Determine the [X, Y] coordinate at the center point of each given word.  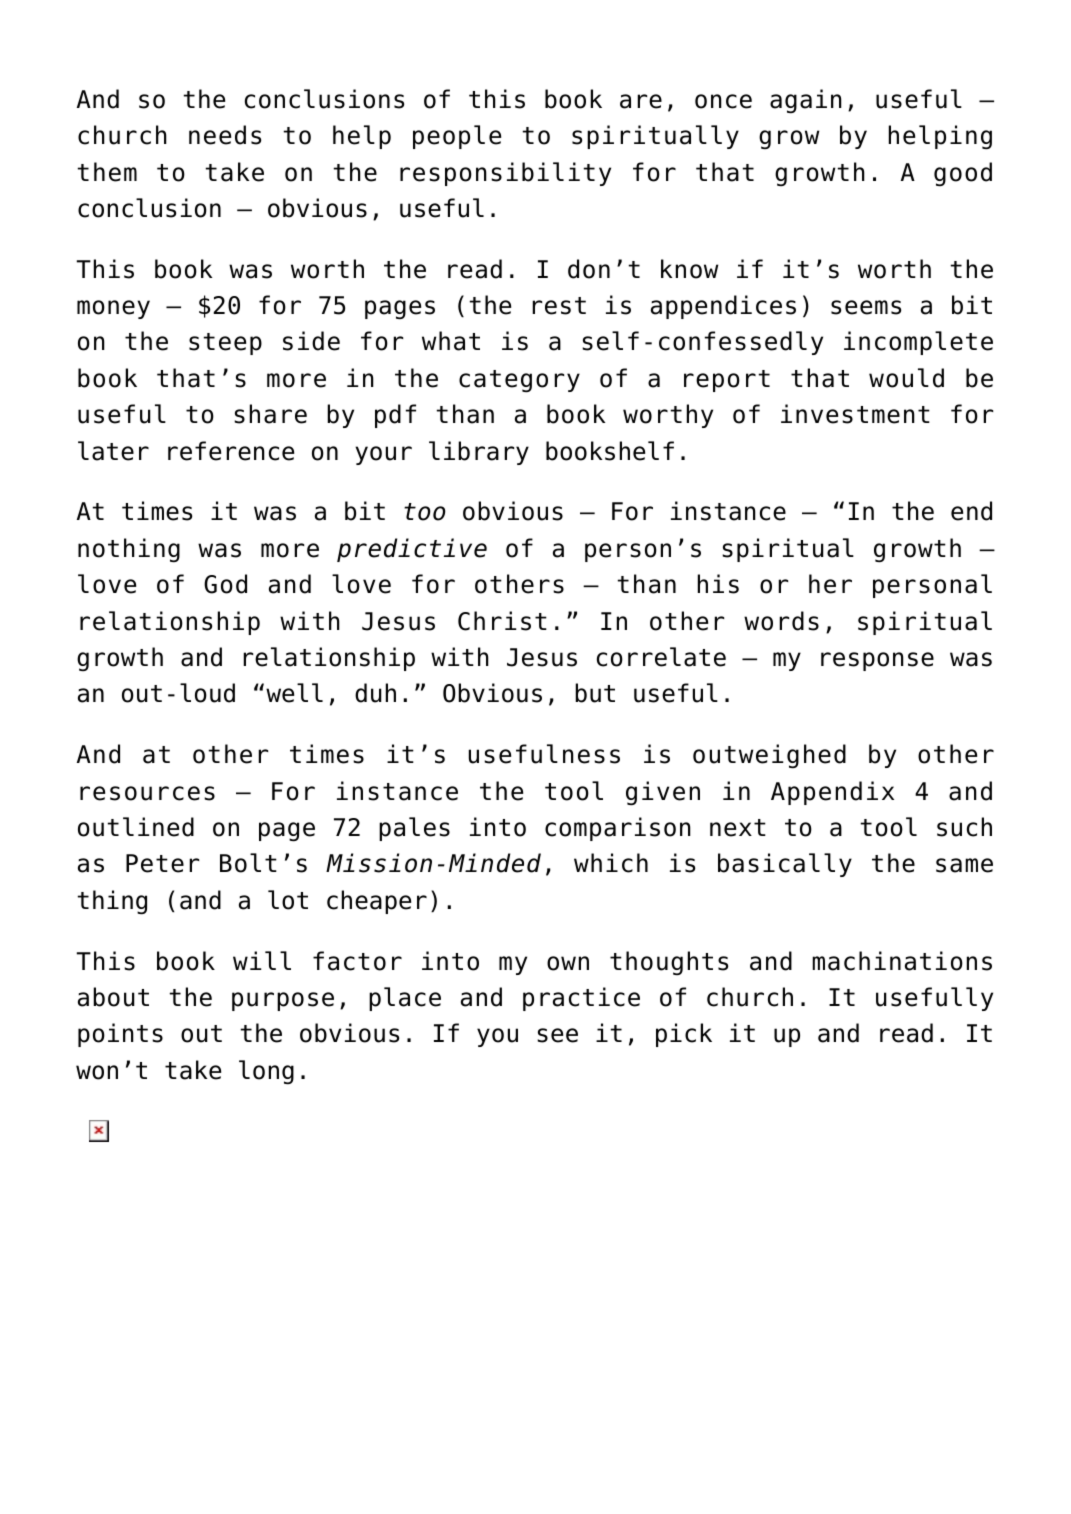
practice [581, 999]
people [457, 137]
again [806, 101]
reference [231, 451]
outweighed [769, 756]
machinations [902, 961]
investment [855, 414]
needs [225, 135]
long [266, 1072]
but [595, 693]
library [479, 453]
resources [147, 793]
